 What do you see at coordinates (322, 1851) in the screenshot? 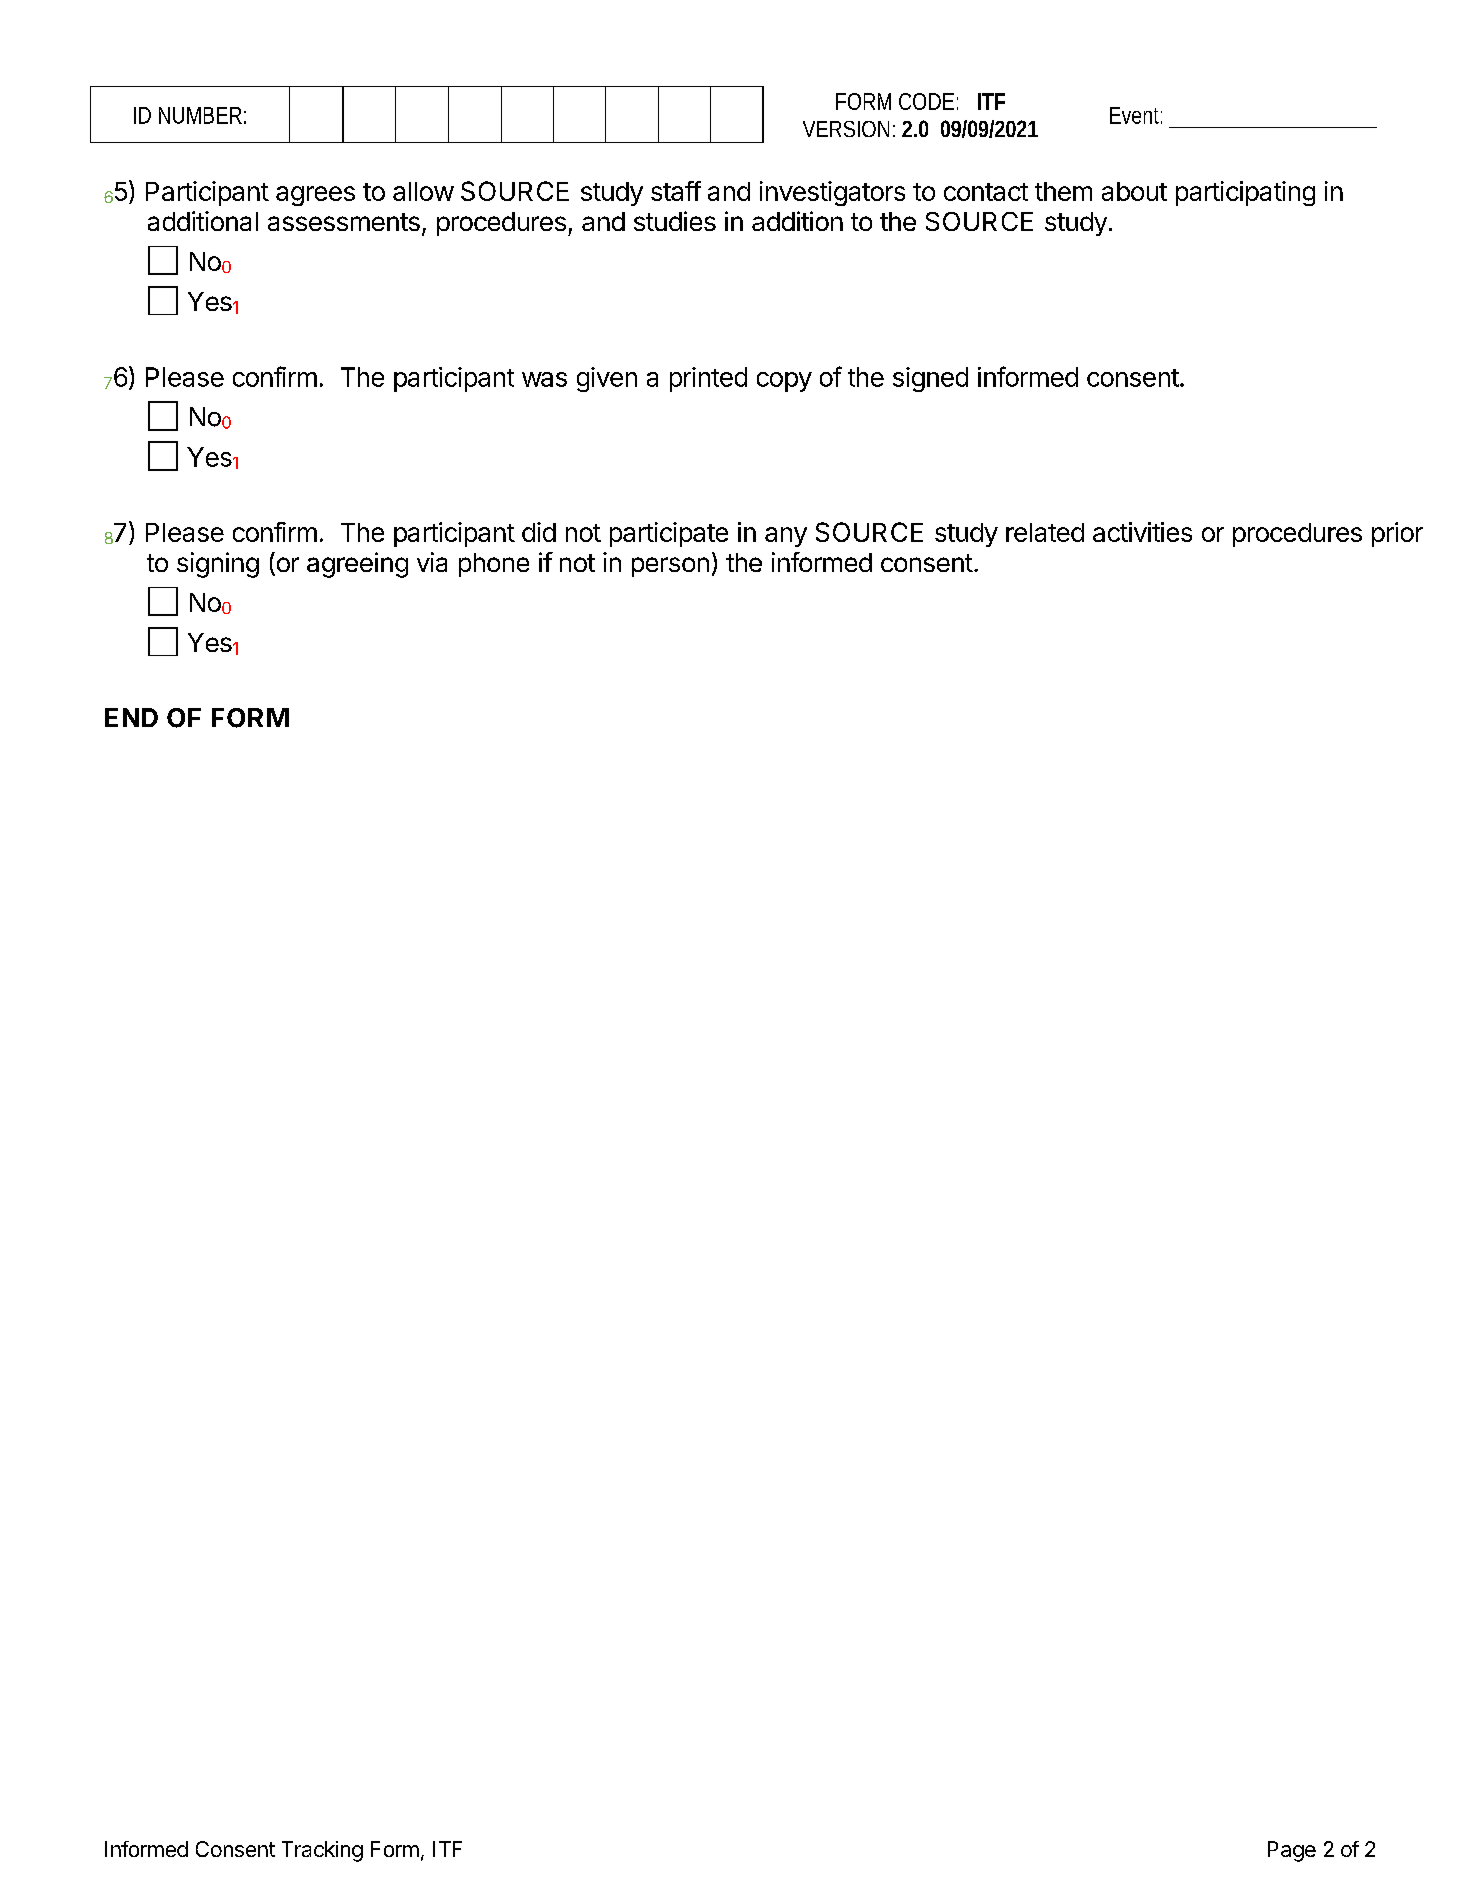
I see `Tracking` at bounding box center [322, 1851].
